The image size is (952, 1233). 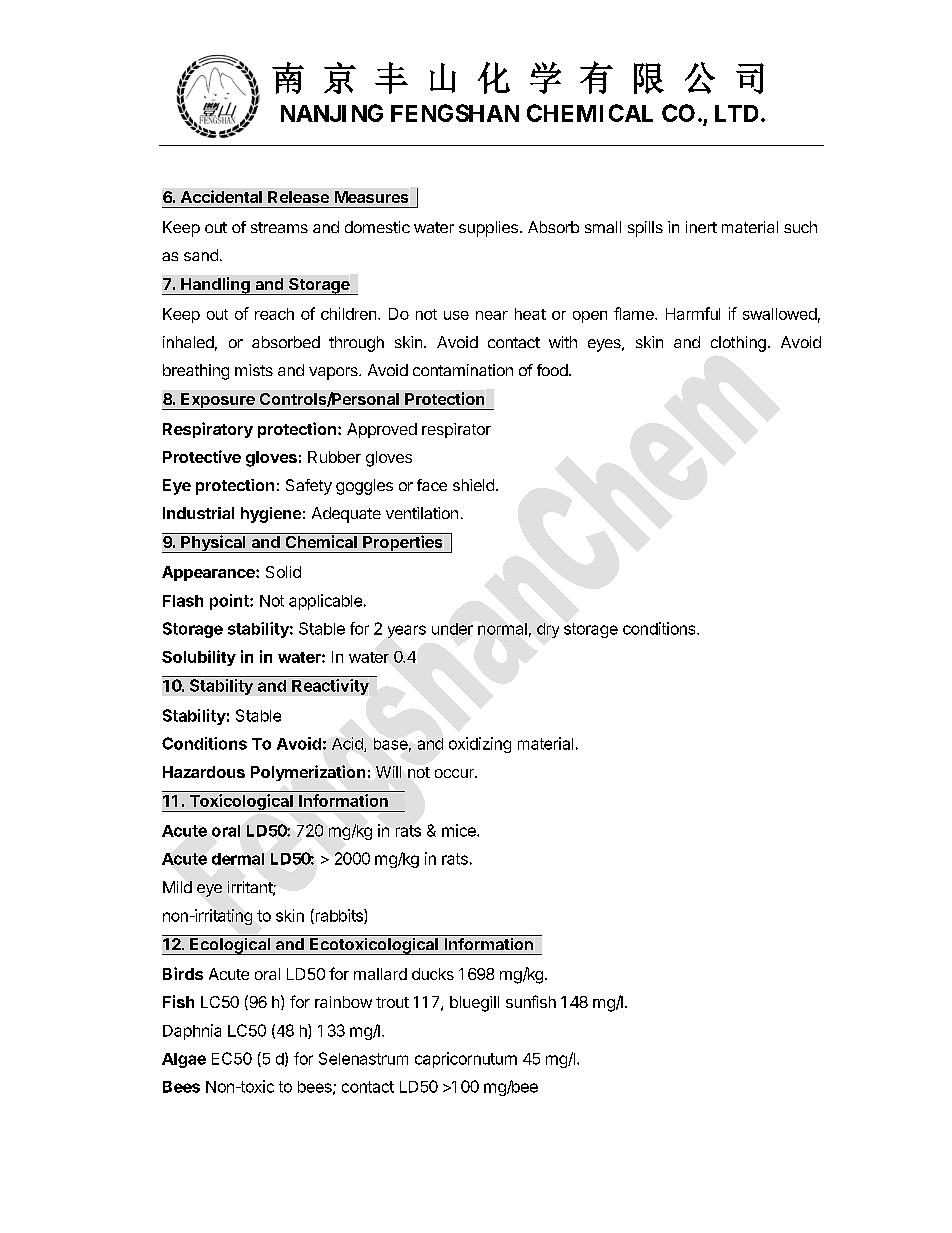 What do you see at coordinates (502, 629) in the screenshot?
I see `normal` at bounding box center [502, 629].
